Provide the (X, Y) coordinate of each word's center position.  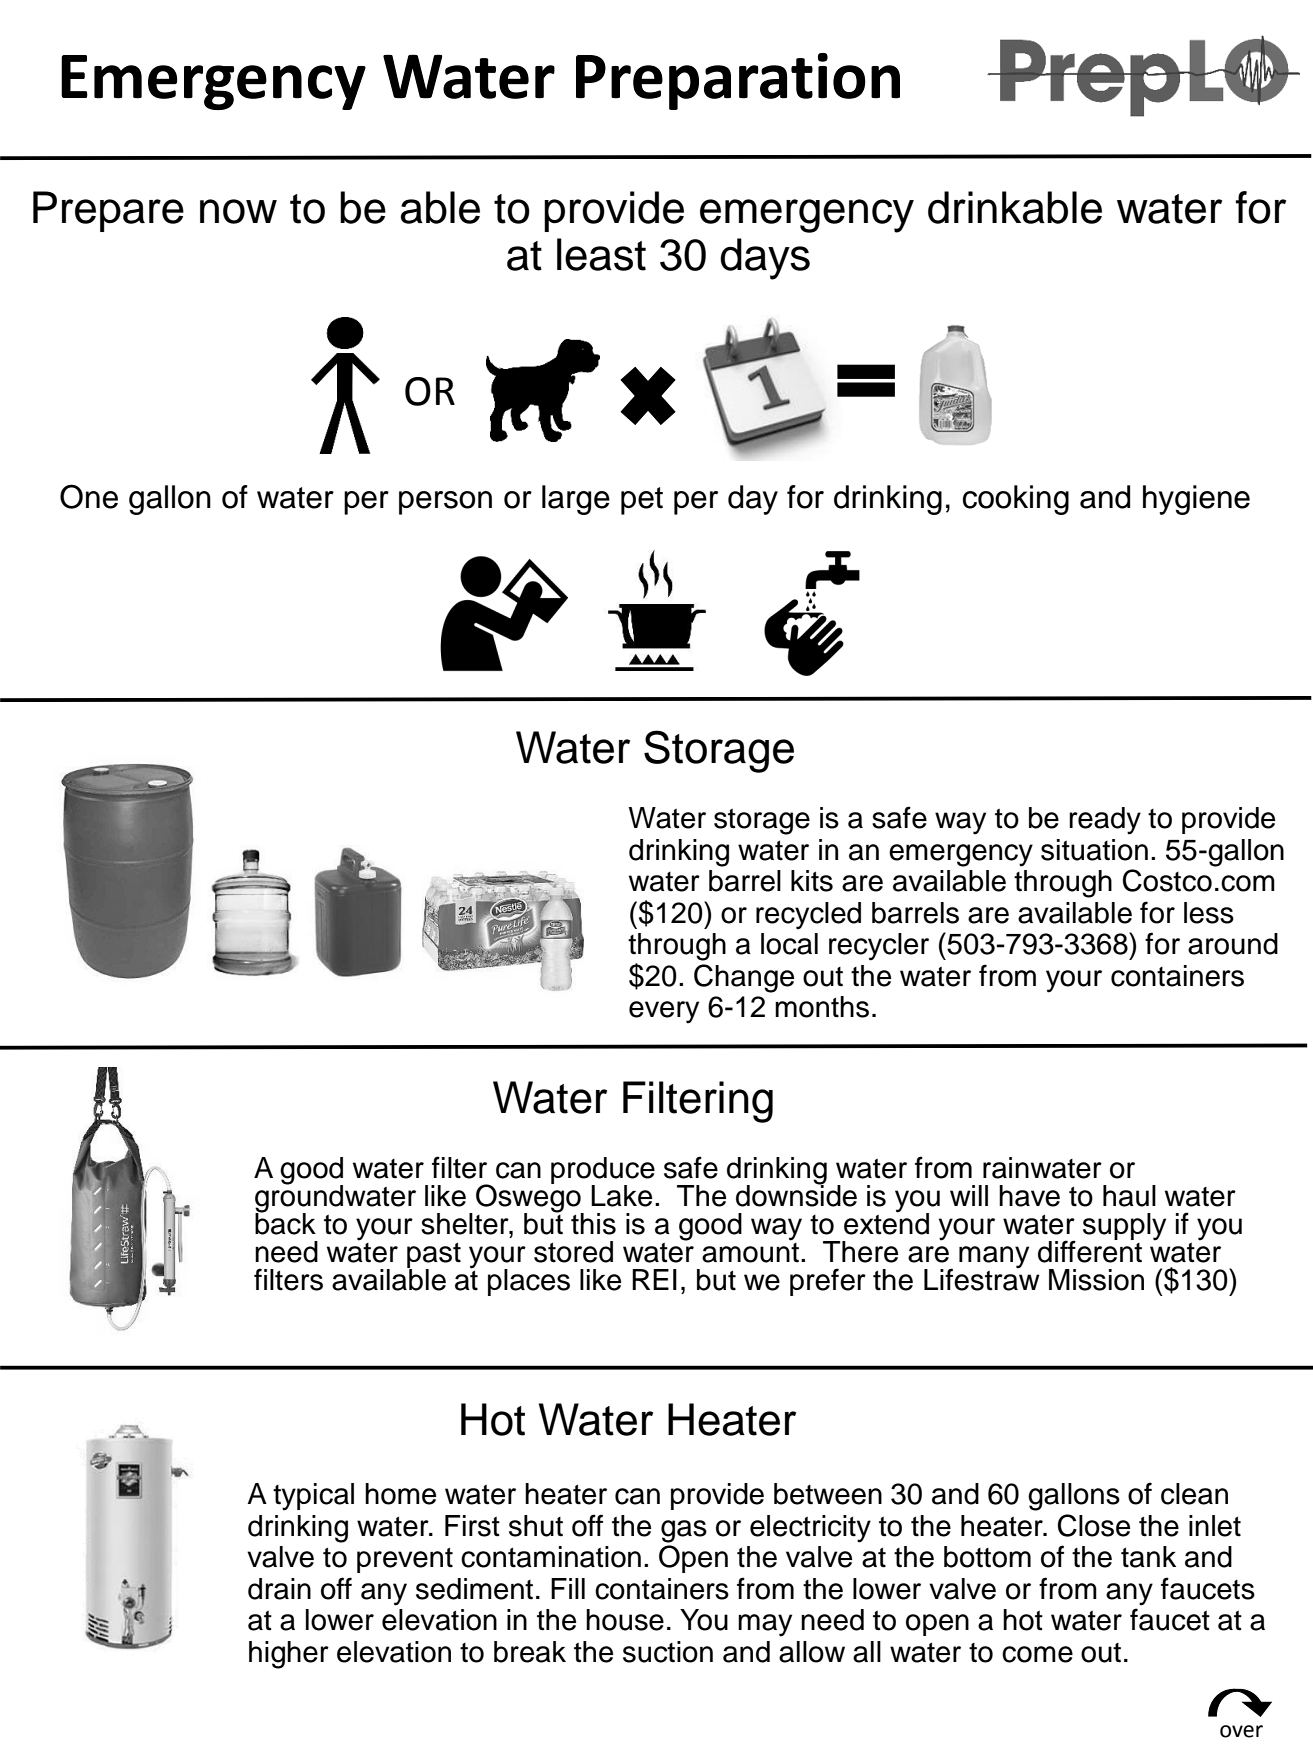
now (238, 211)
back (285, 1223)
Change (744, 978)
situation (1094, 850)
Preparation (738, 81)
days (765, 259)
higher (289, 1655)
